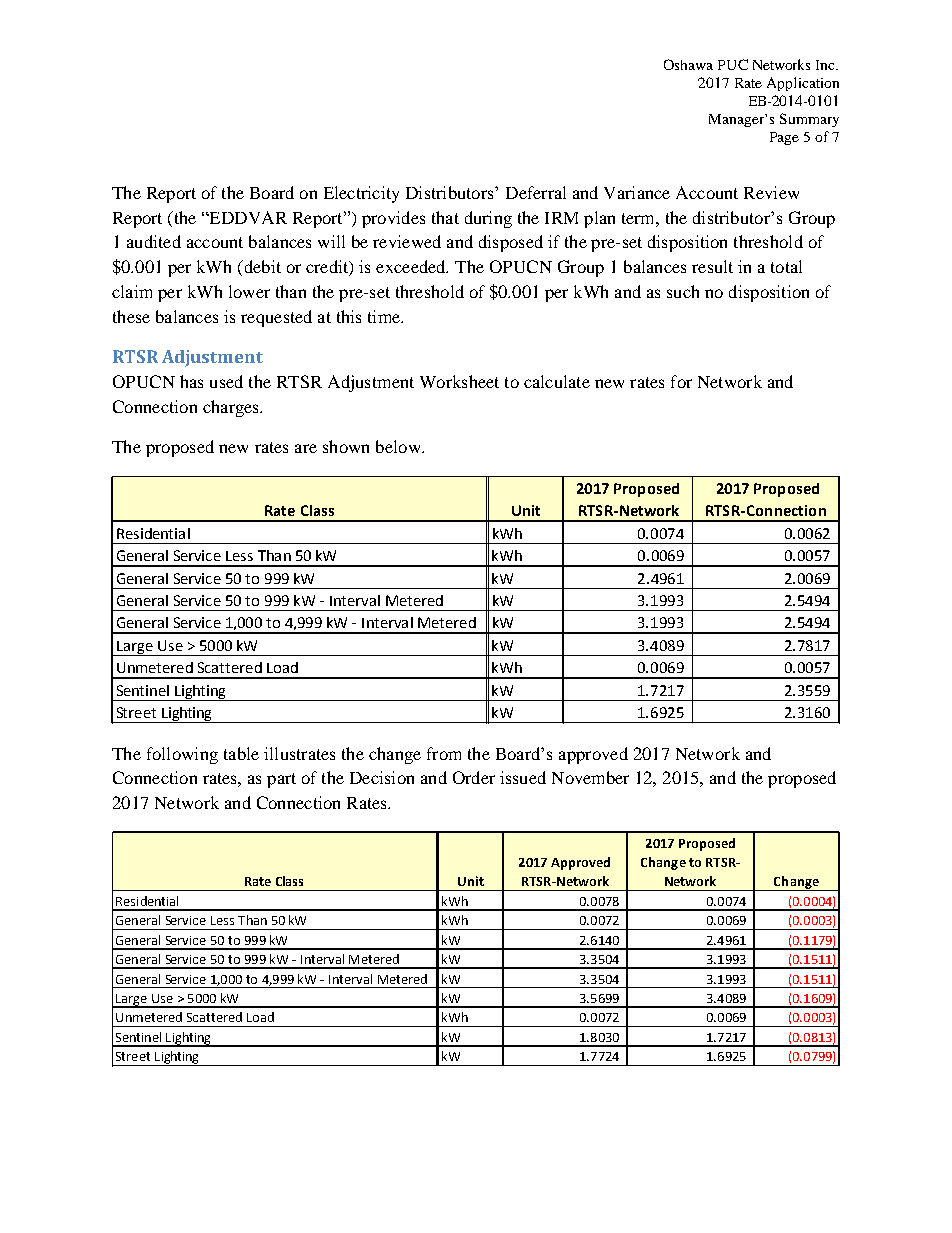  Describe the element at coordinates (803, 84) in the image. I see `Application` at that location.
